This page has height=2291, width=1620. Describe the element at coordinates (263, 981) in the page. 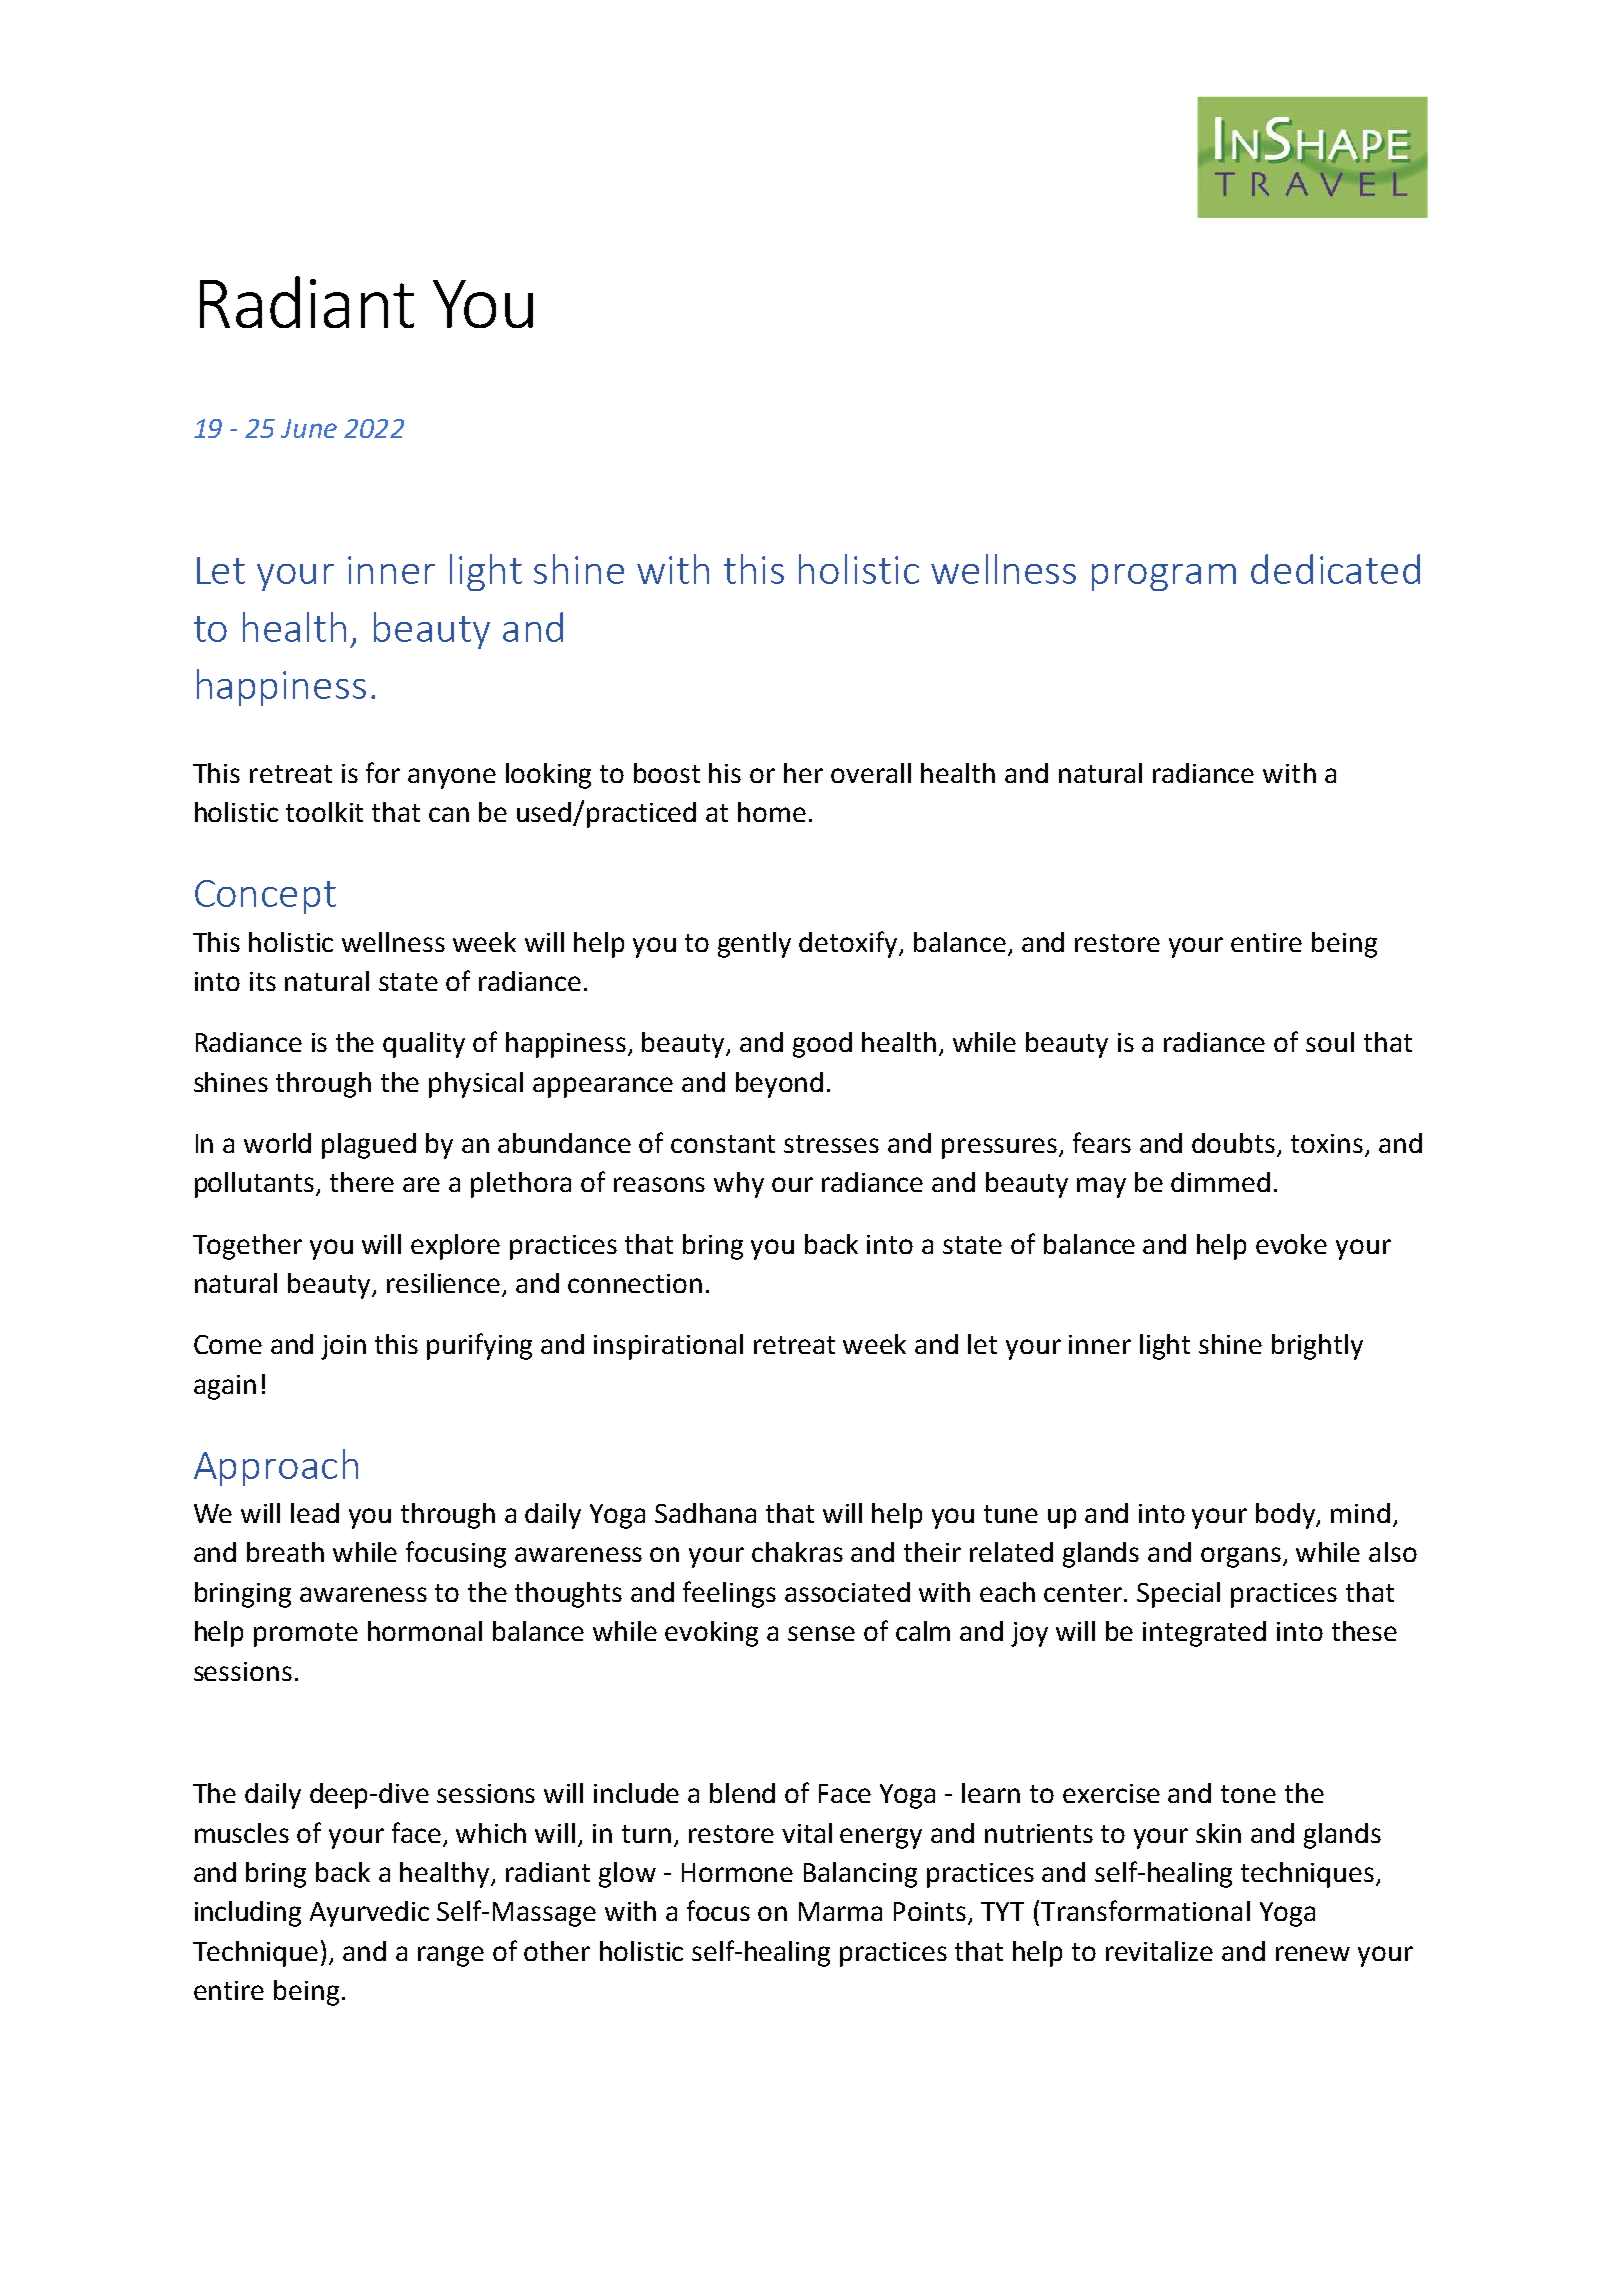

I see `its` at that location.
